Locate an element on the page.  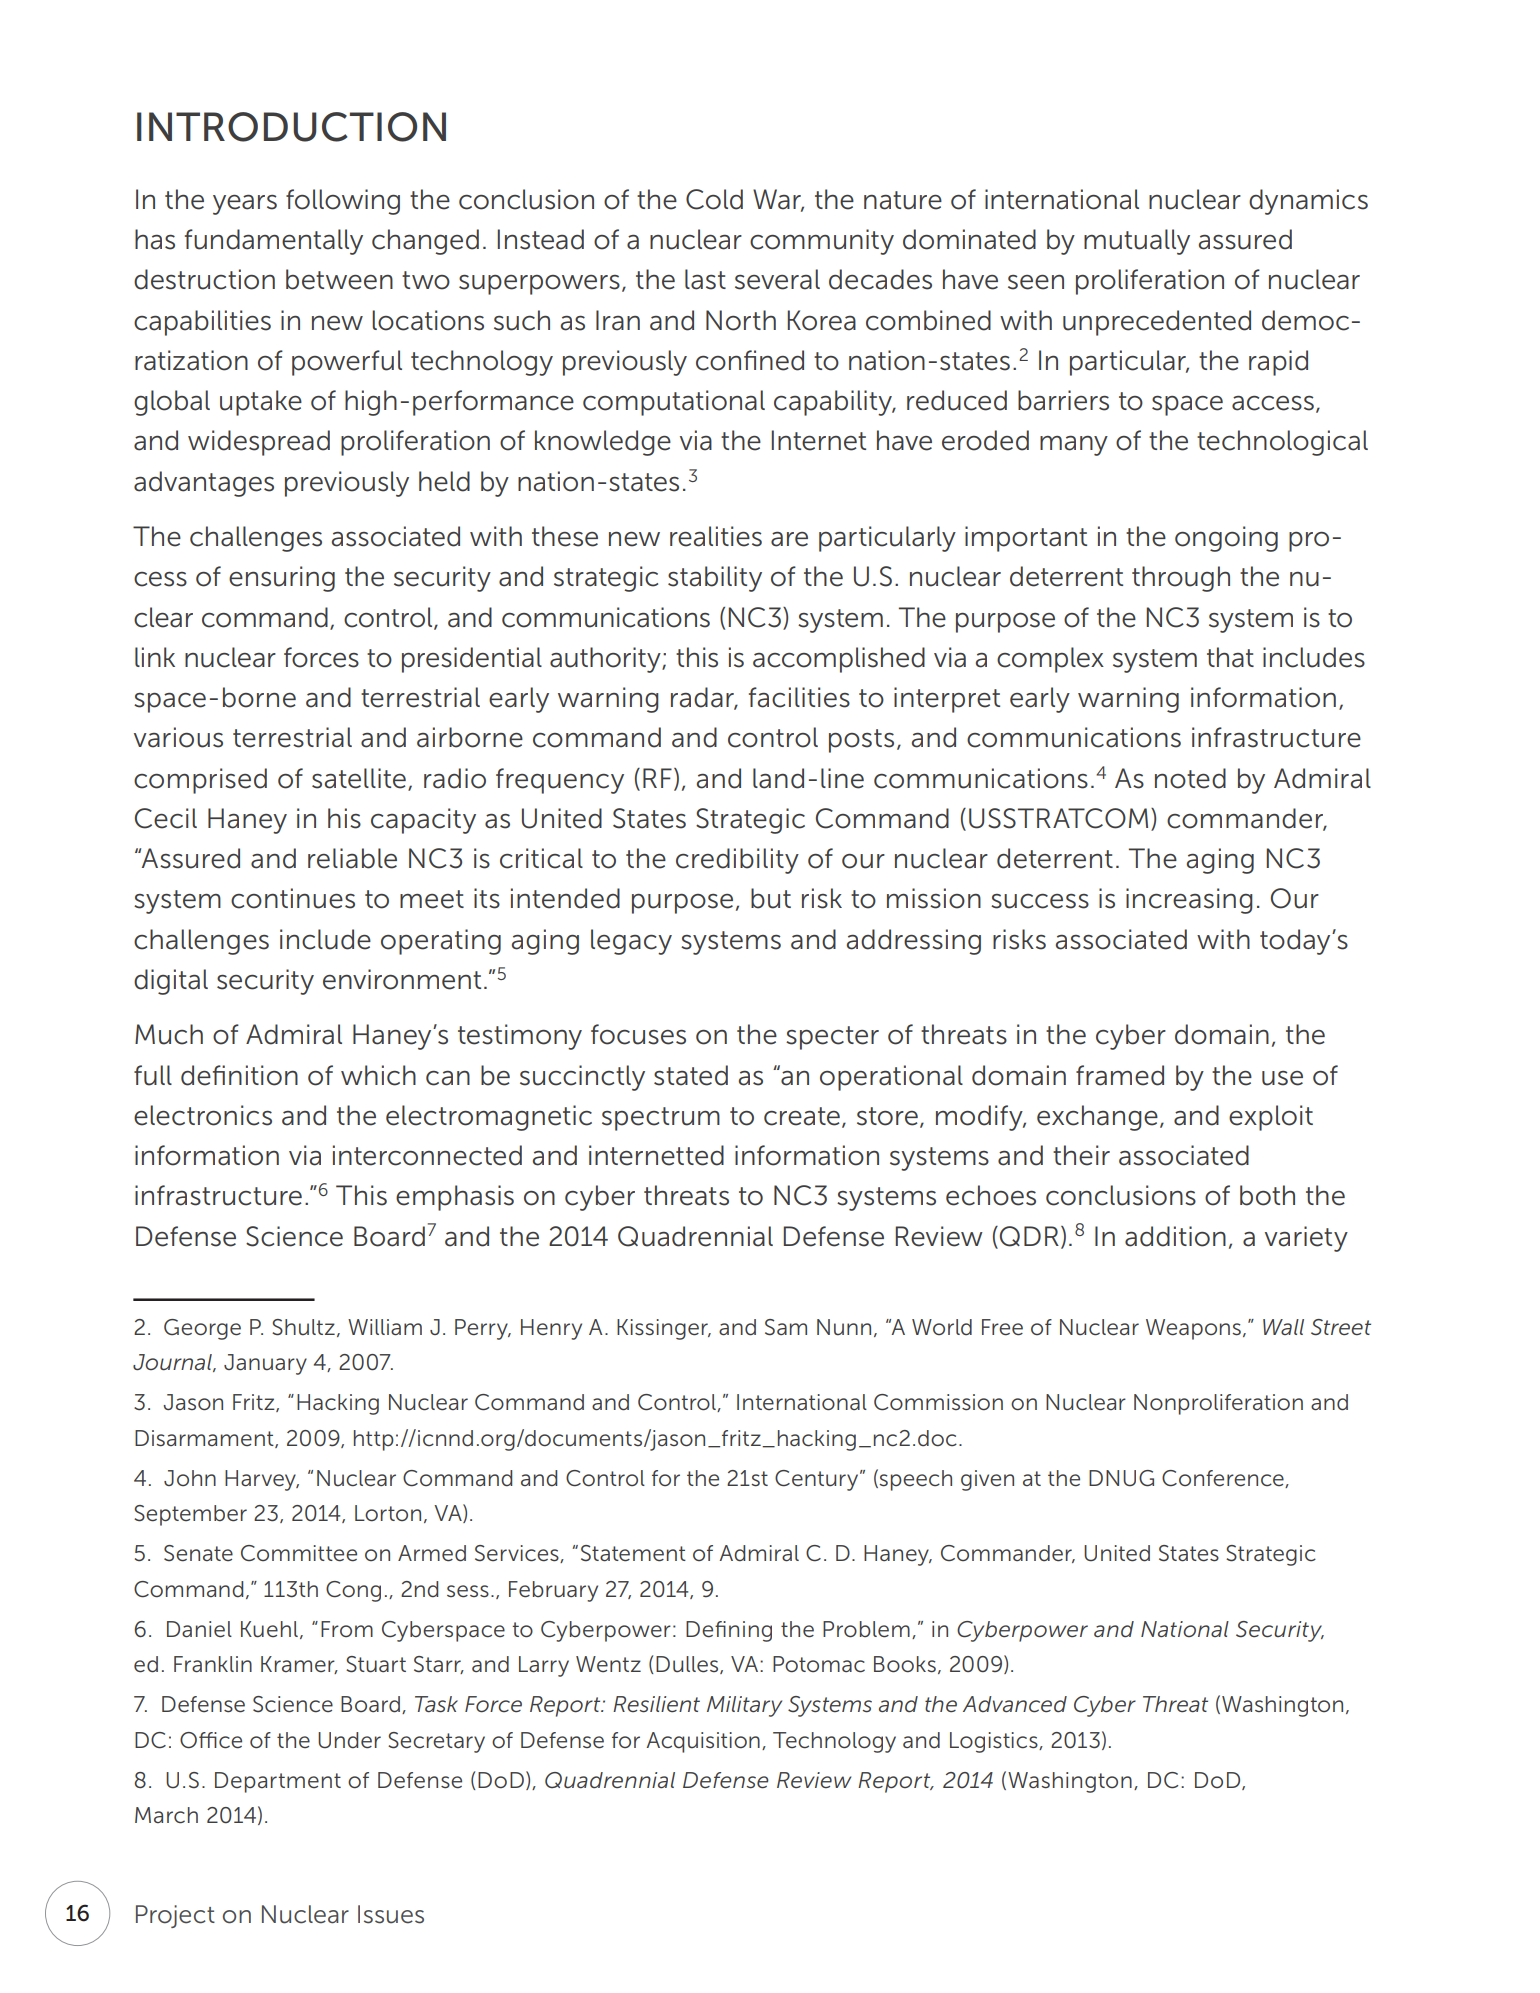
framed is located at coordinates (1120, 1075).
